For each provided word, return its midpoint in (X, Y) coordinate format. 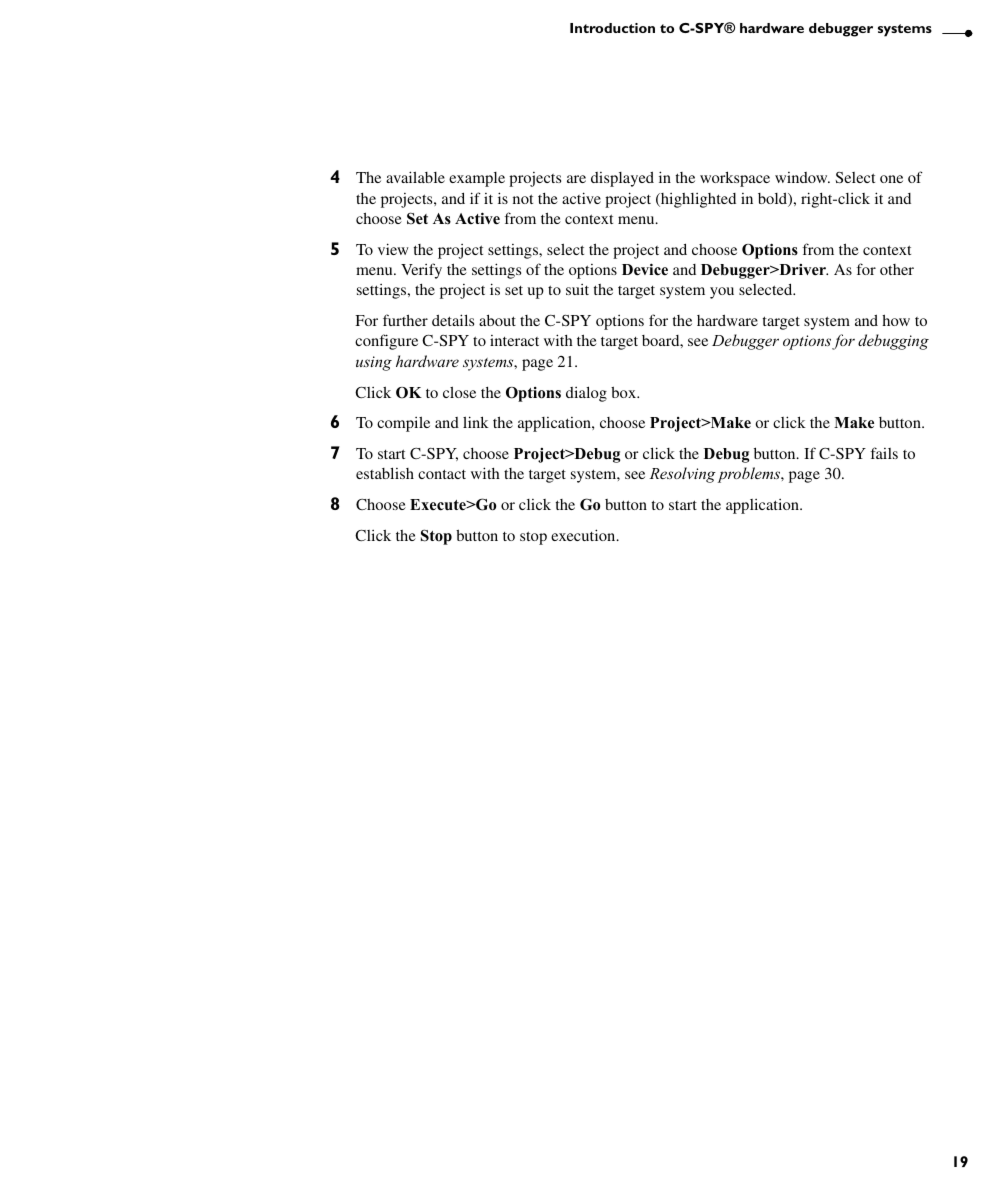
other (897, 269)
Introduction (612, 28)
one (891, 179)
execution (584, 535)
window (802, 177)
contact (442, 474)
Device (645, 269)
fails (884, 453)
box (624, 392)
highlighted (697, 200)
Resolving (682, 475)
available (415, 177)
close (459, 392)
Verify (421, 271)
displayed (622, 179)
